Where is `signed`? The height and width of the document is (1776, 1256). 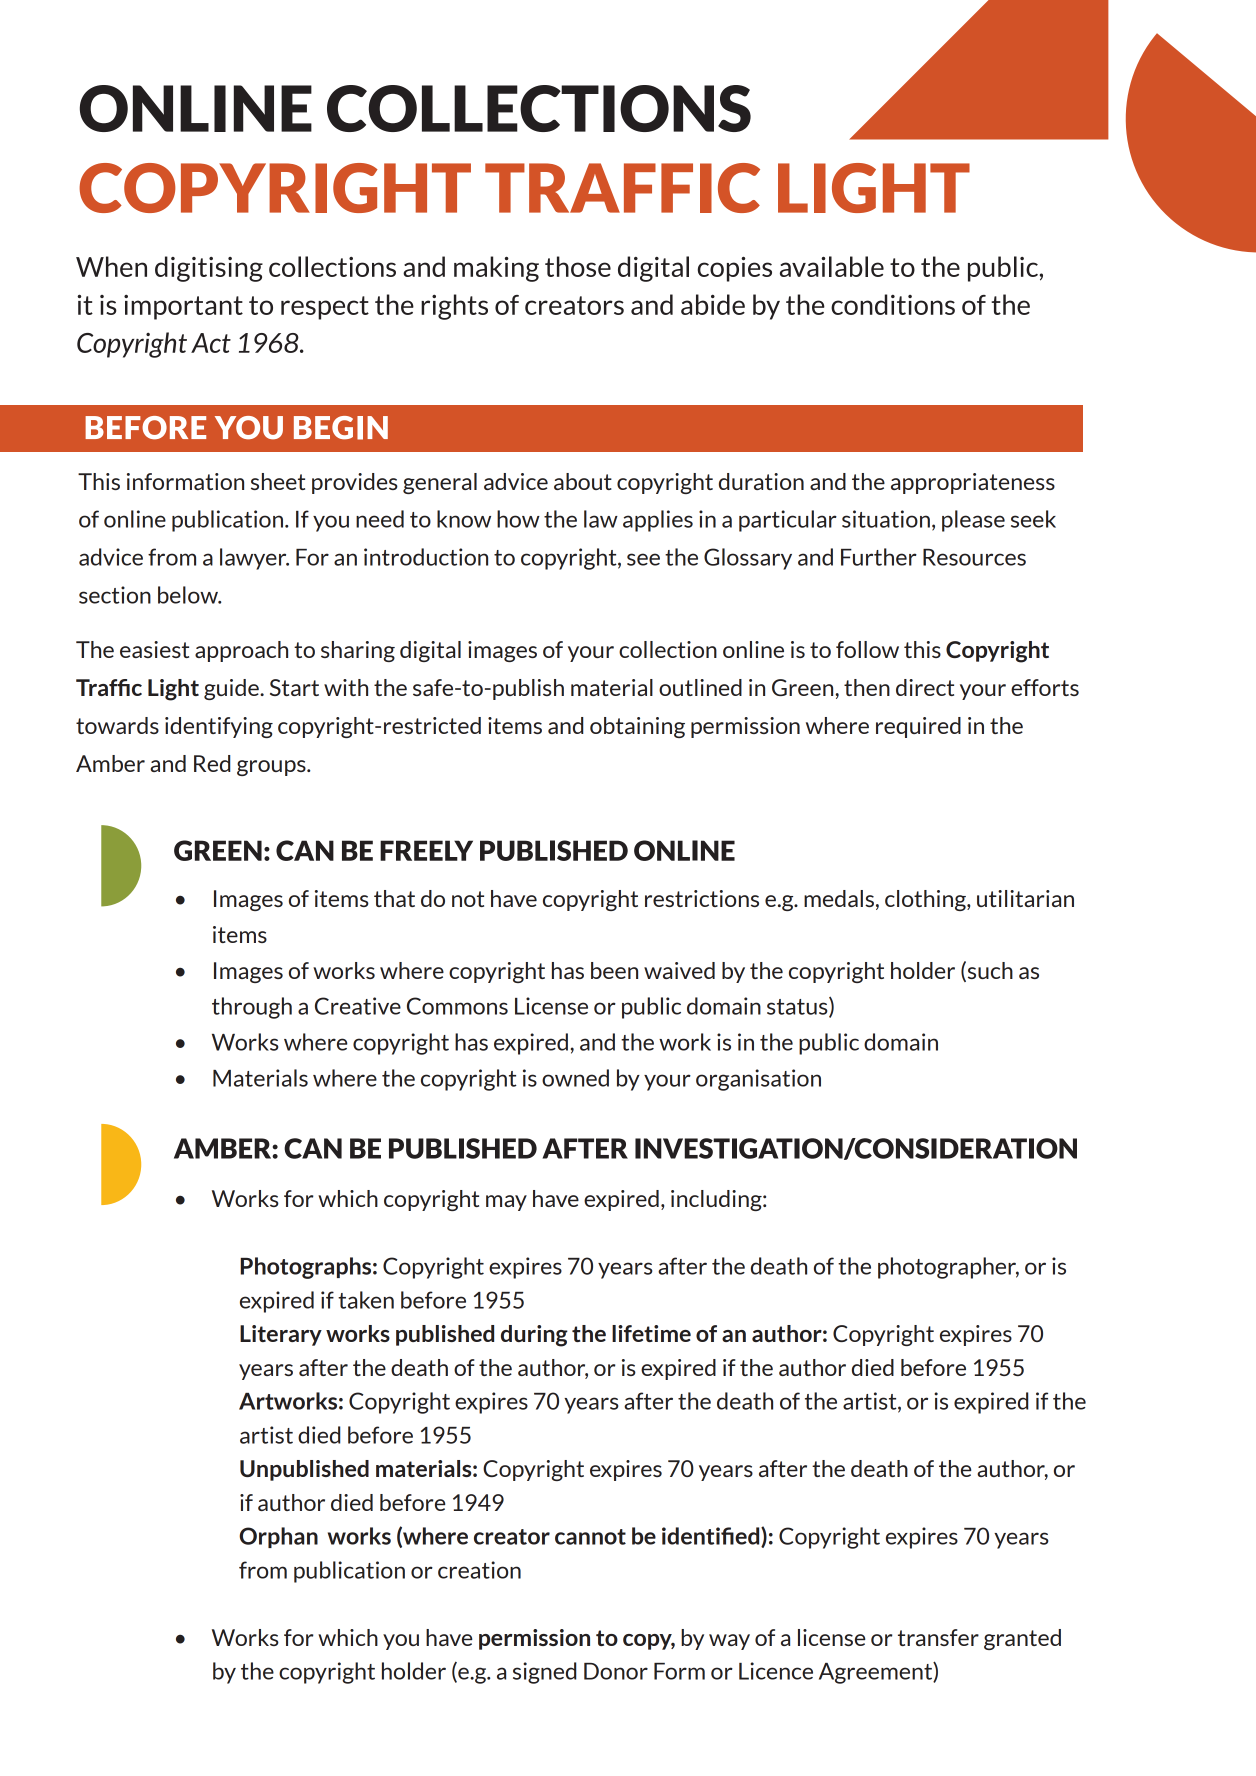 signed is located at coordinates (544, 1673).
